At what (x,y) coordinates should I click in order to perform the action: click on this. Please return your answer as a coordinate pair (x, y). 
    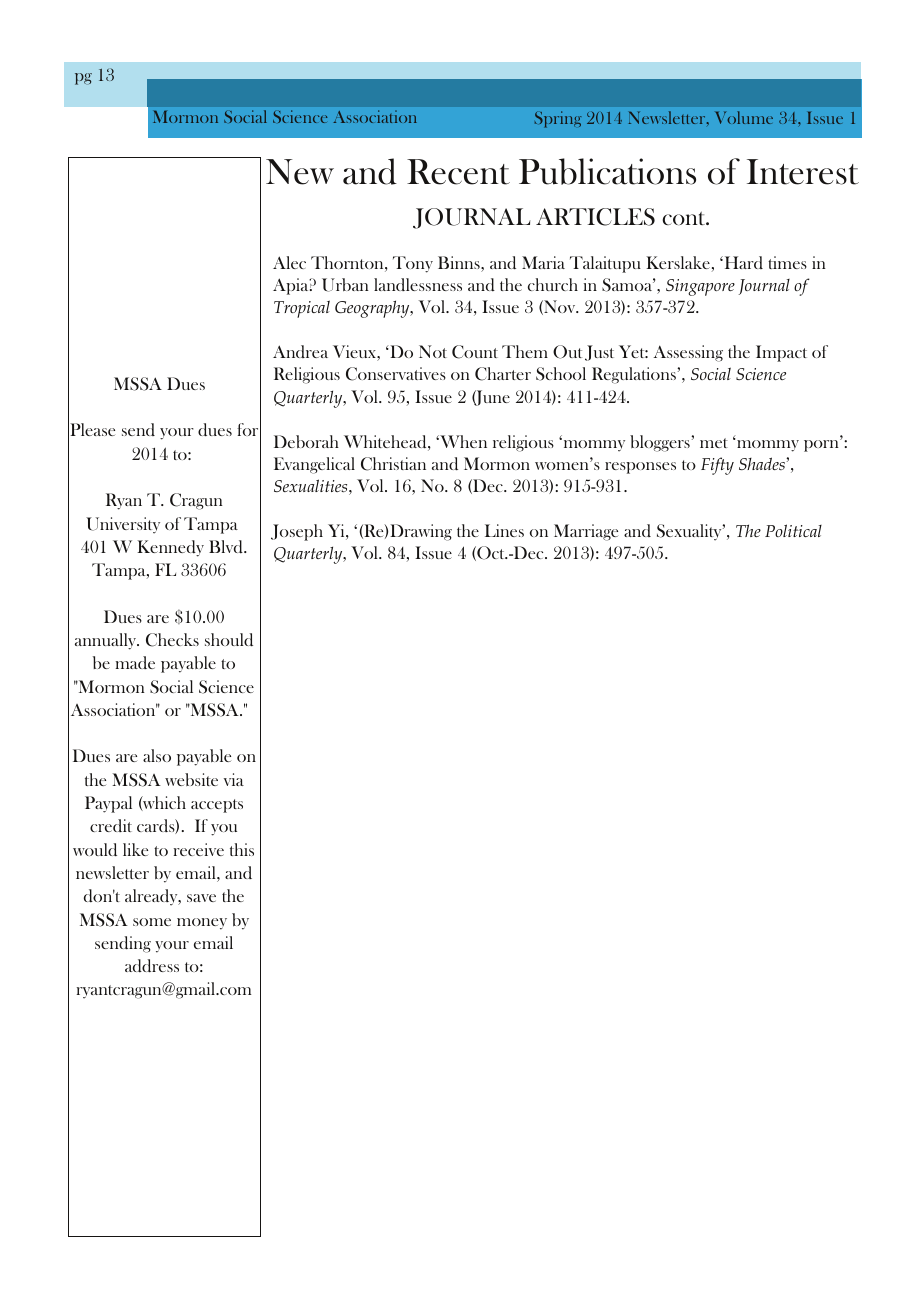
    Looking at the image, I should click on (242, 849).
